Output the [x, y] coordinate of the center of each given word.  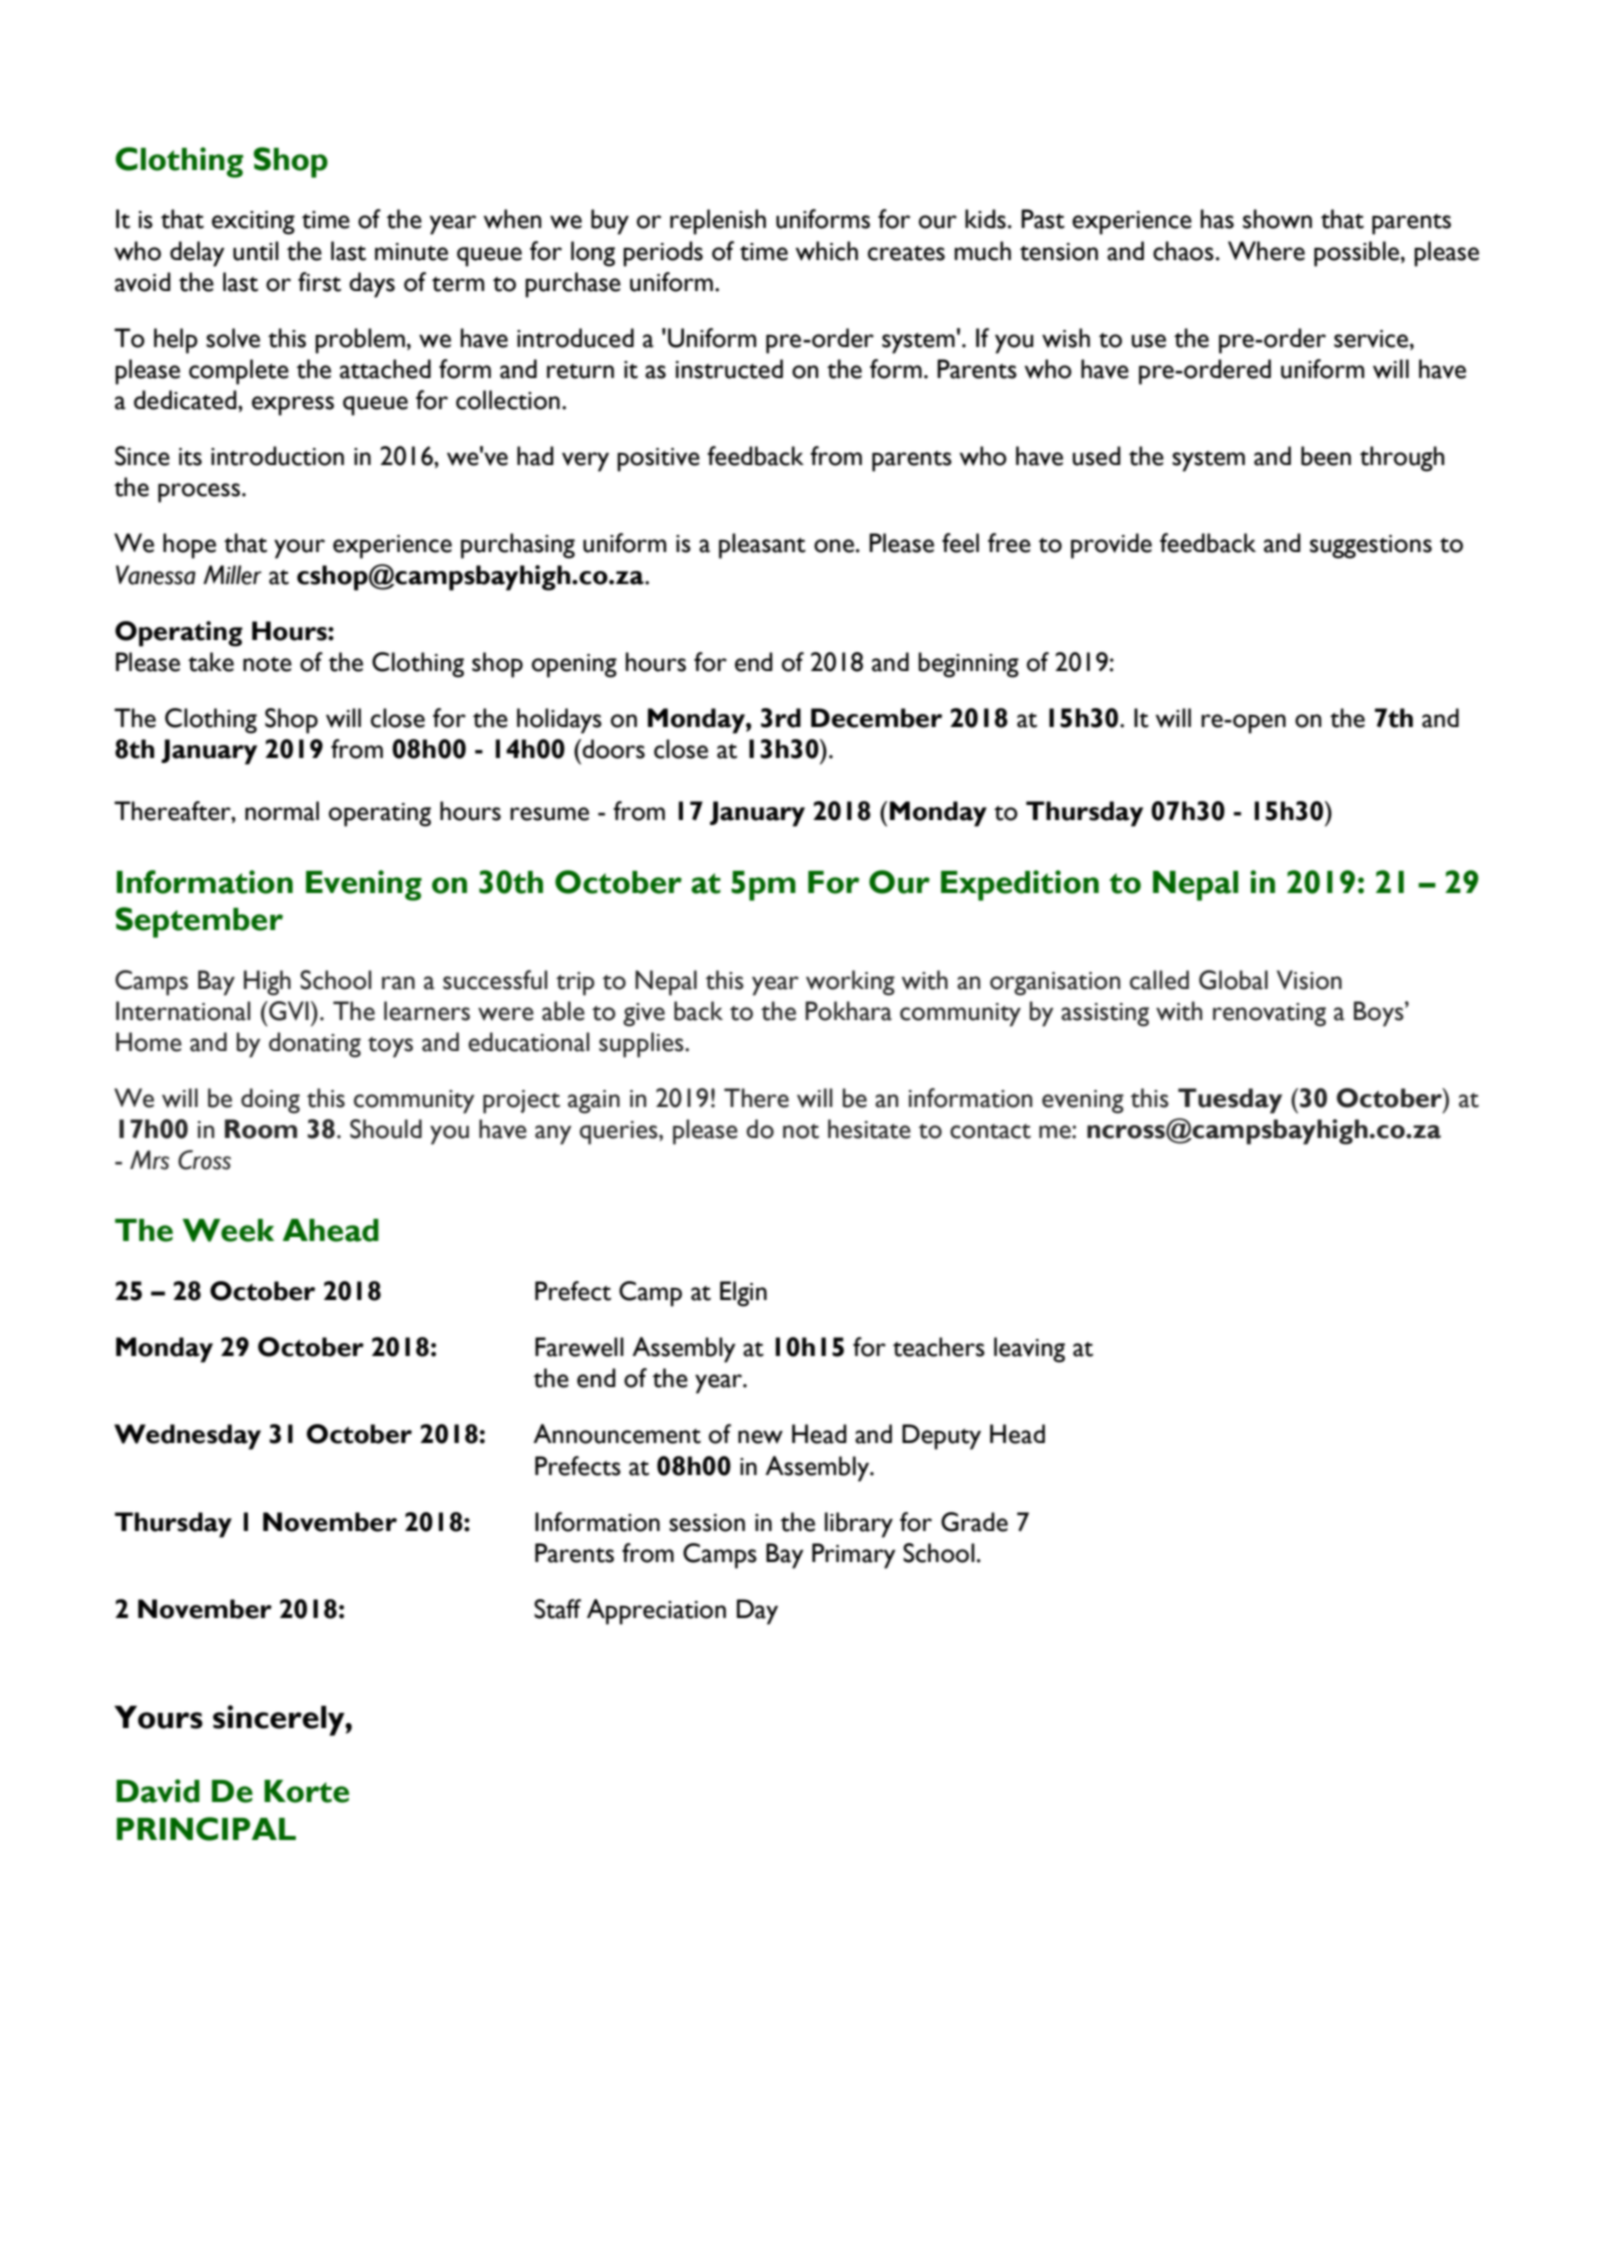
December [876, 718]
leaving [1029, 1350]
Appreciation [656, 1612]
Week [228, 1230]
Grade [974, 1522]
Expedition [1020, 885]
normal [282, 811]
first [319, 282]
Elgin [743, 1294]
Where [1266, 251]
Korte [306, 1791]
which [826, 251]
